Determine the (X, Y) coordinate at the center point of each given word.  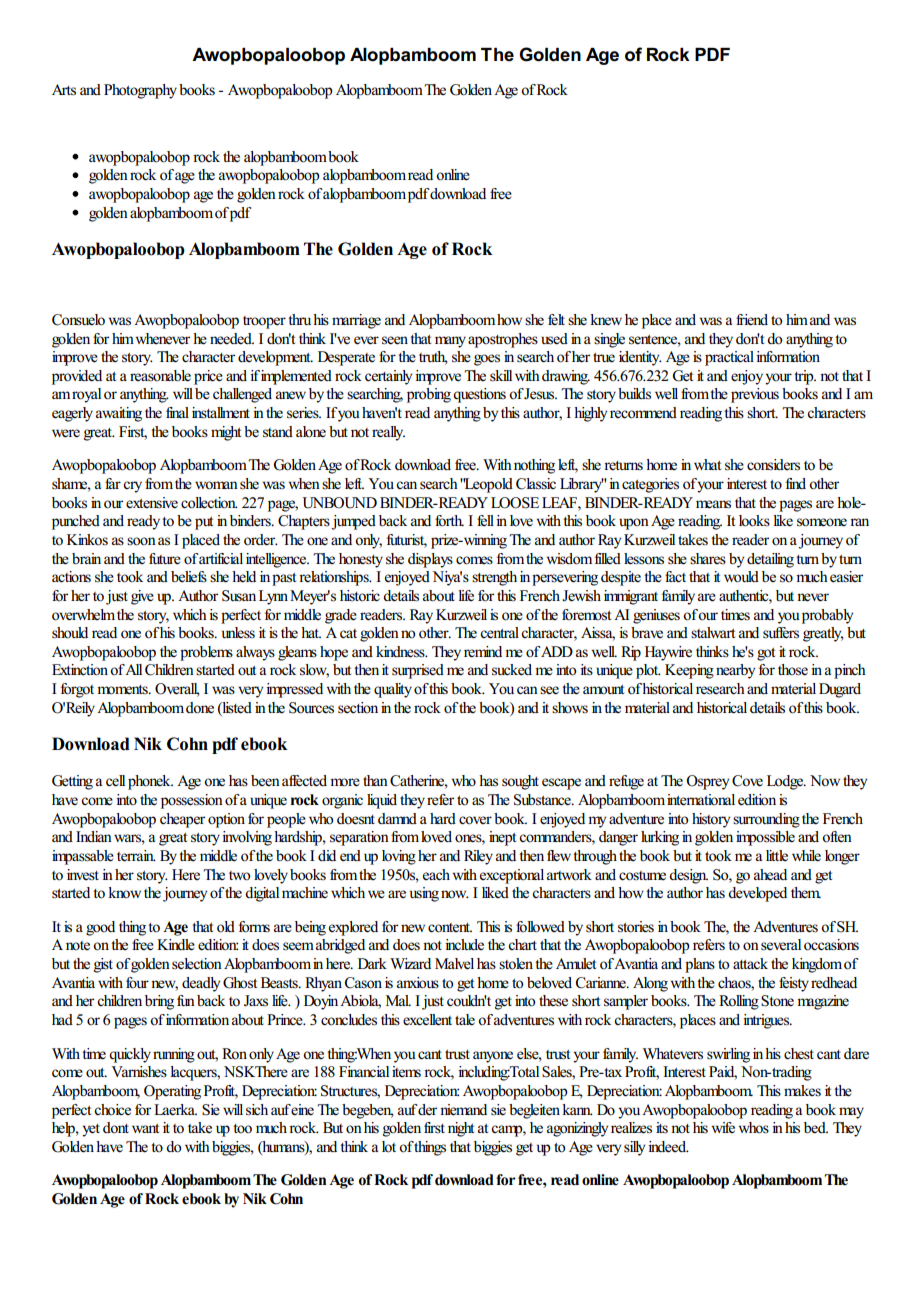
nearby (735, 671)
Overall (177, 690)
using (424, 894)
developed (757, 894)
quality (393, 690)
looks (754, 521)
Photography (140, 91)
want (145, 1128)
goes (487, 360)
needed (232, 339)
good (100, 928)
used (554, 339)
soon (141, 541)
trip (805, 377)
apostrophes (503, 340)
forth (449, 521)
